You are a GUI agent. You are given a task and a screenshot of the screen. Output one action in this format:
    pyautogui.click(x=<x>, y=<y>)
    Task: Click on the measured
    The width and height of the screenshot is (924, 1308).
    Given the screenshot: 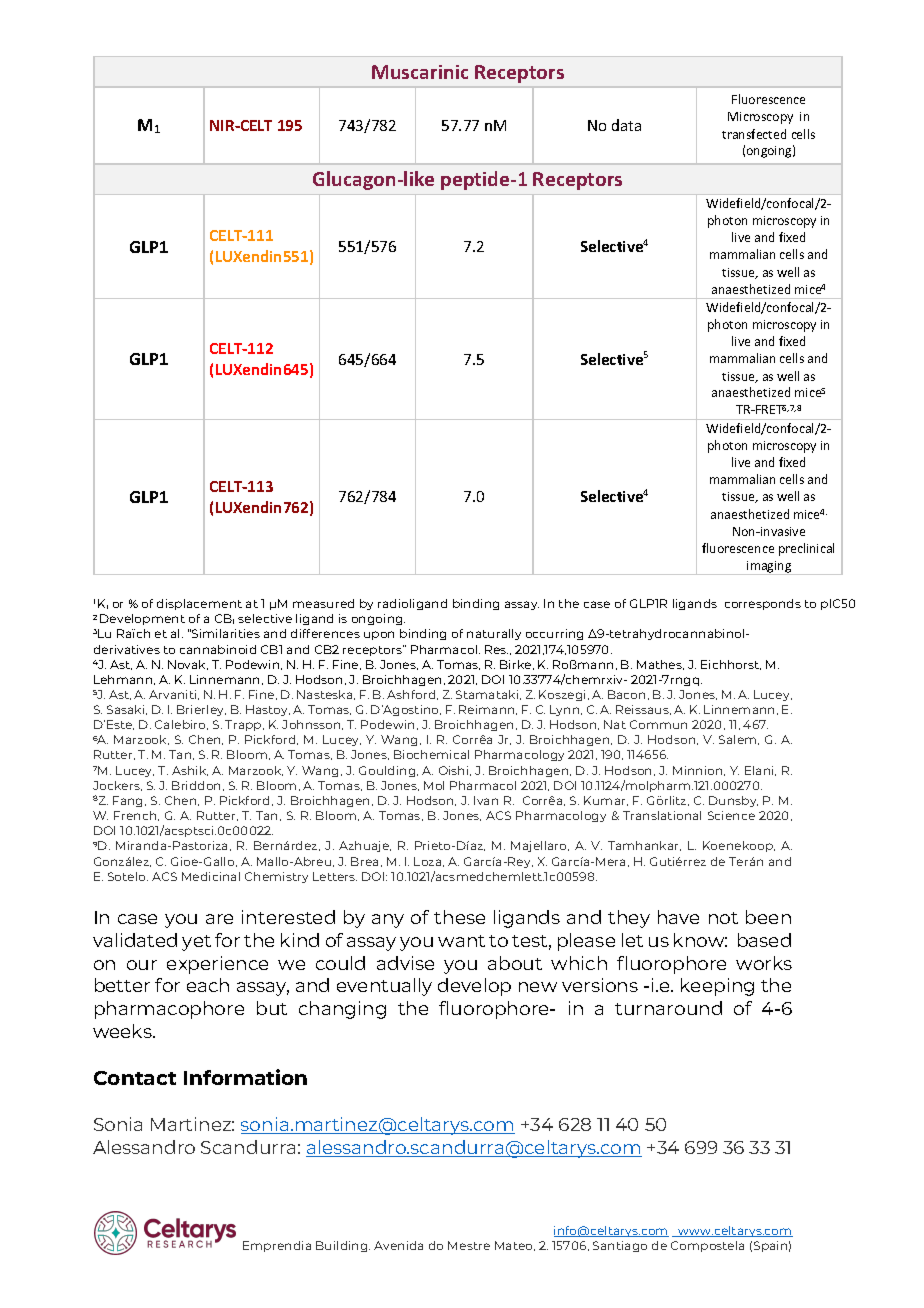 What is the action you would take?
    pyautogui.click(x=323, y=603)
